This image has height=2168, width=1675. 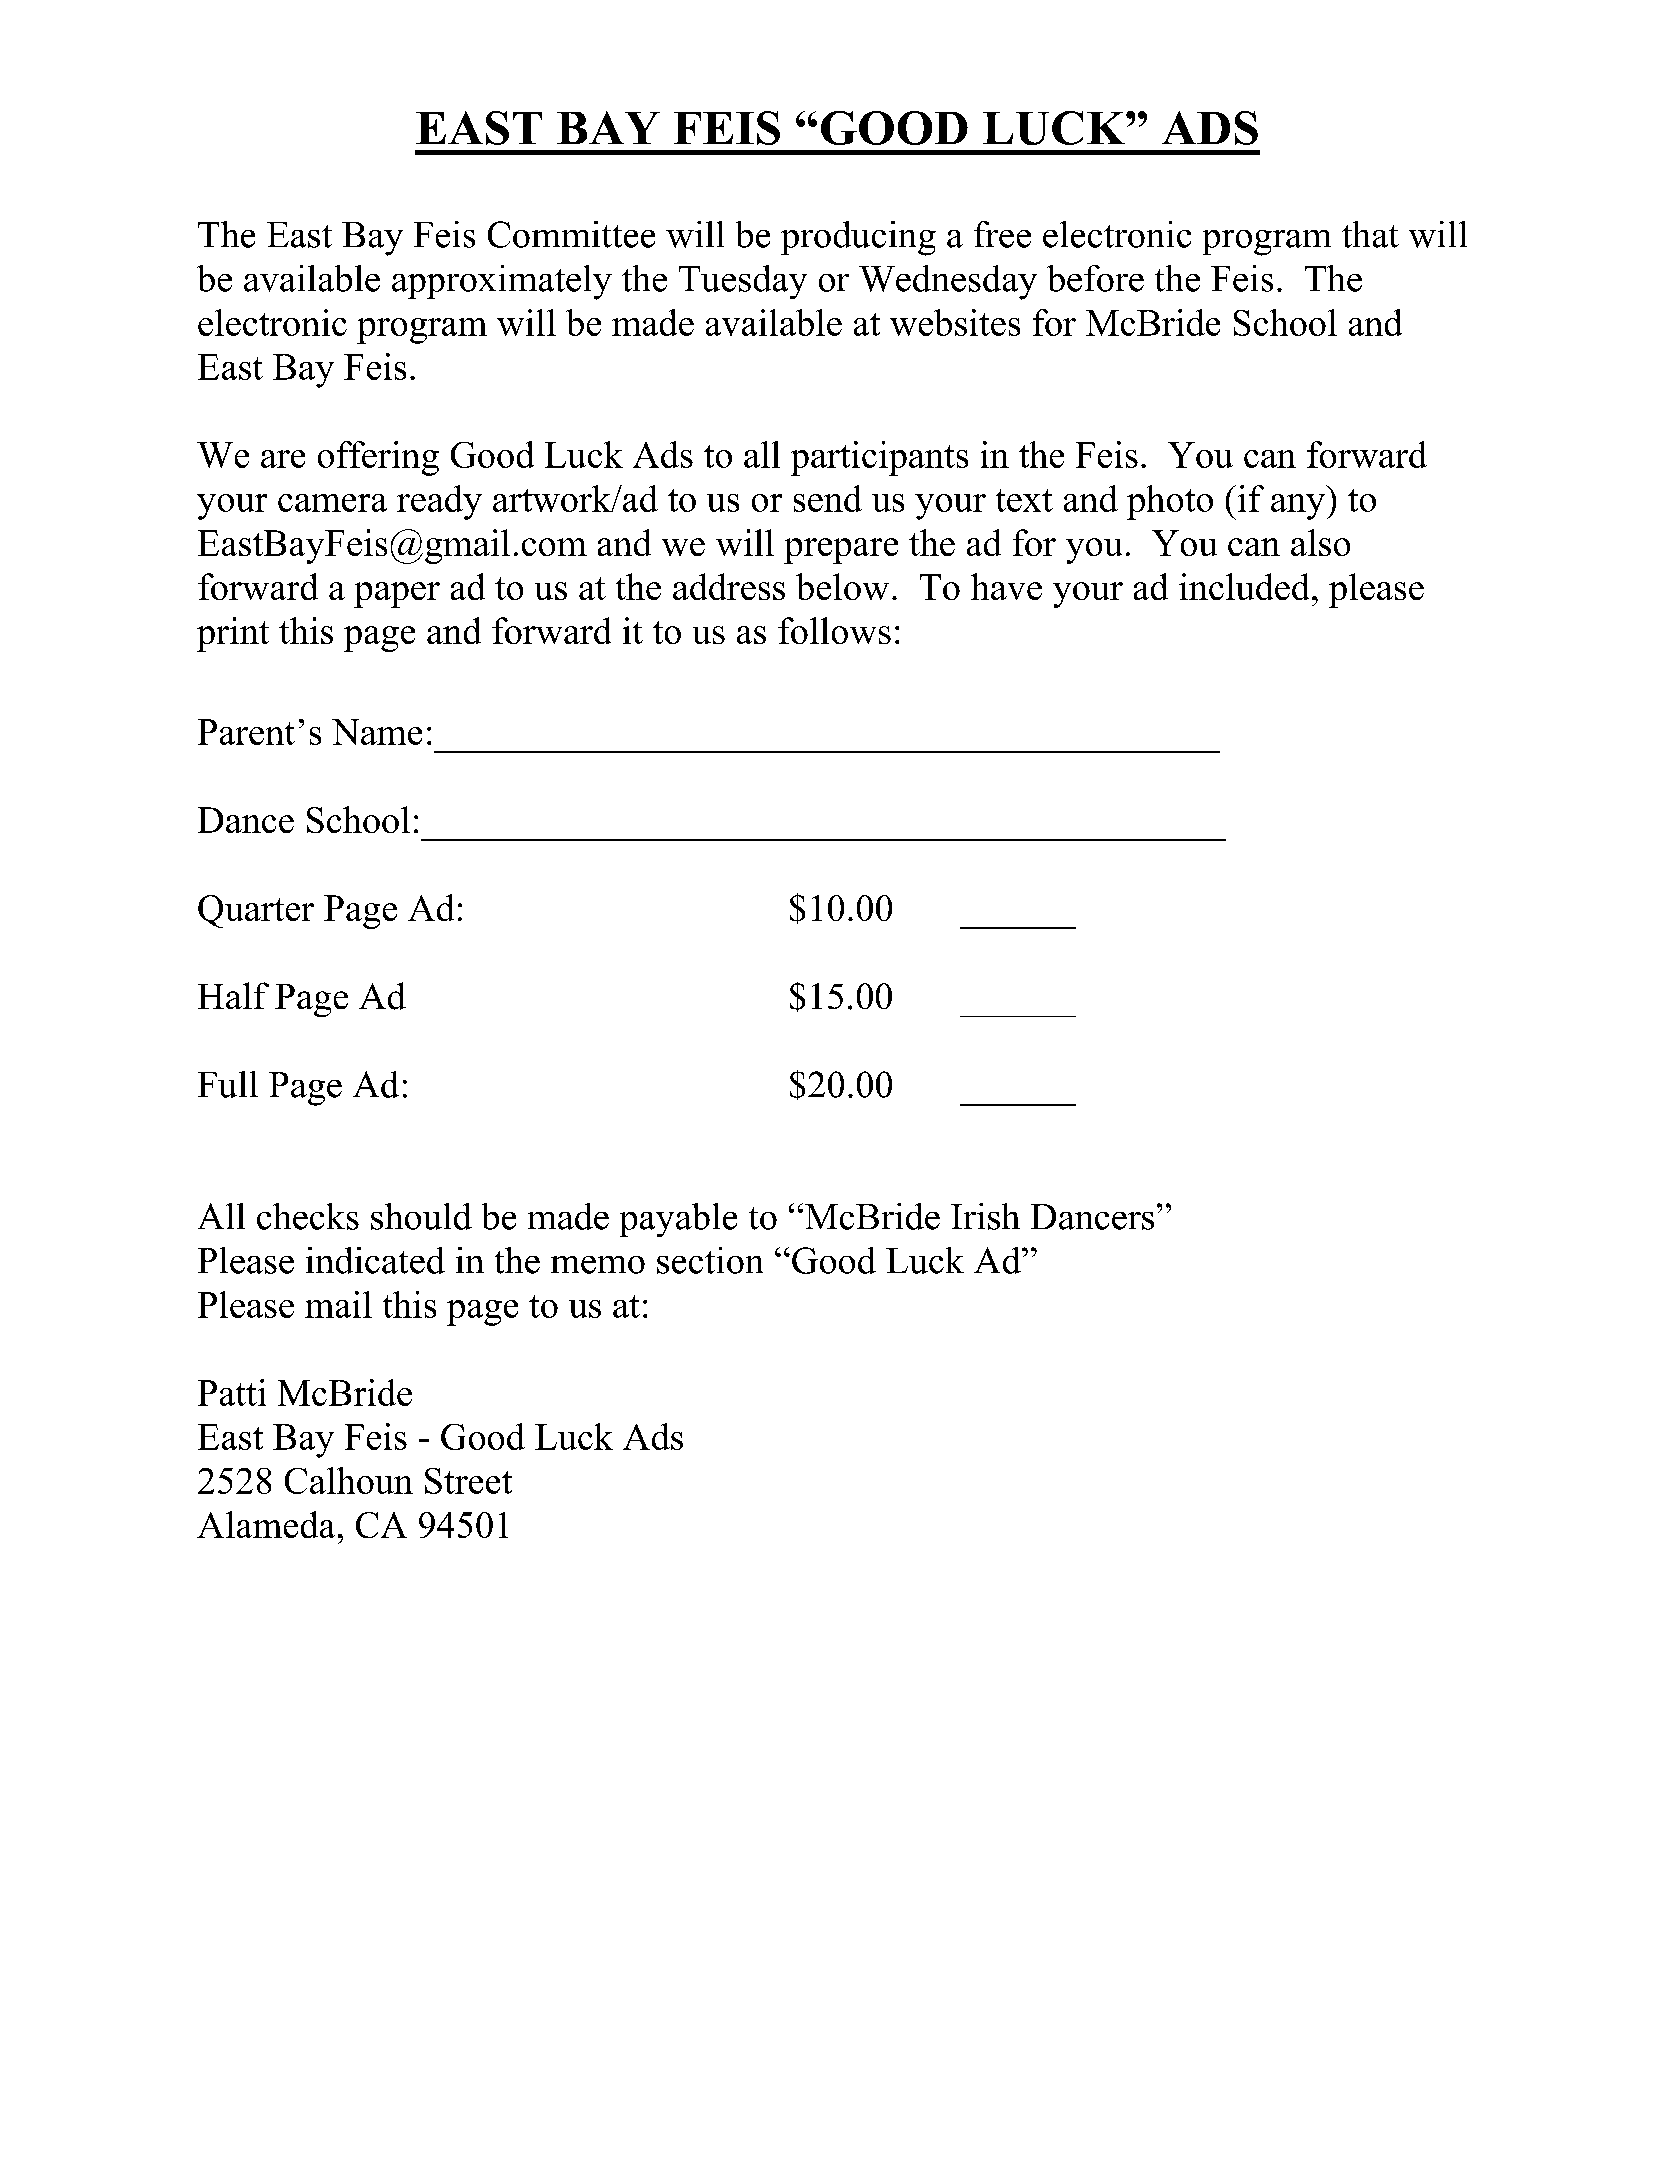 What do you see at coordinates (502, 282) in the image?
I see `approximately` at bounding box center [502, 282].
